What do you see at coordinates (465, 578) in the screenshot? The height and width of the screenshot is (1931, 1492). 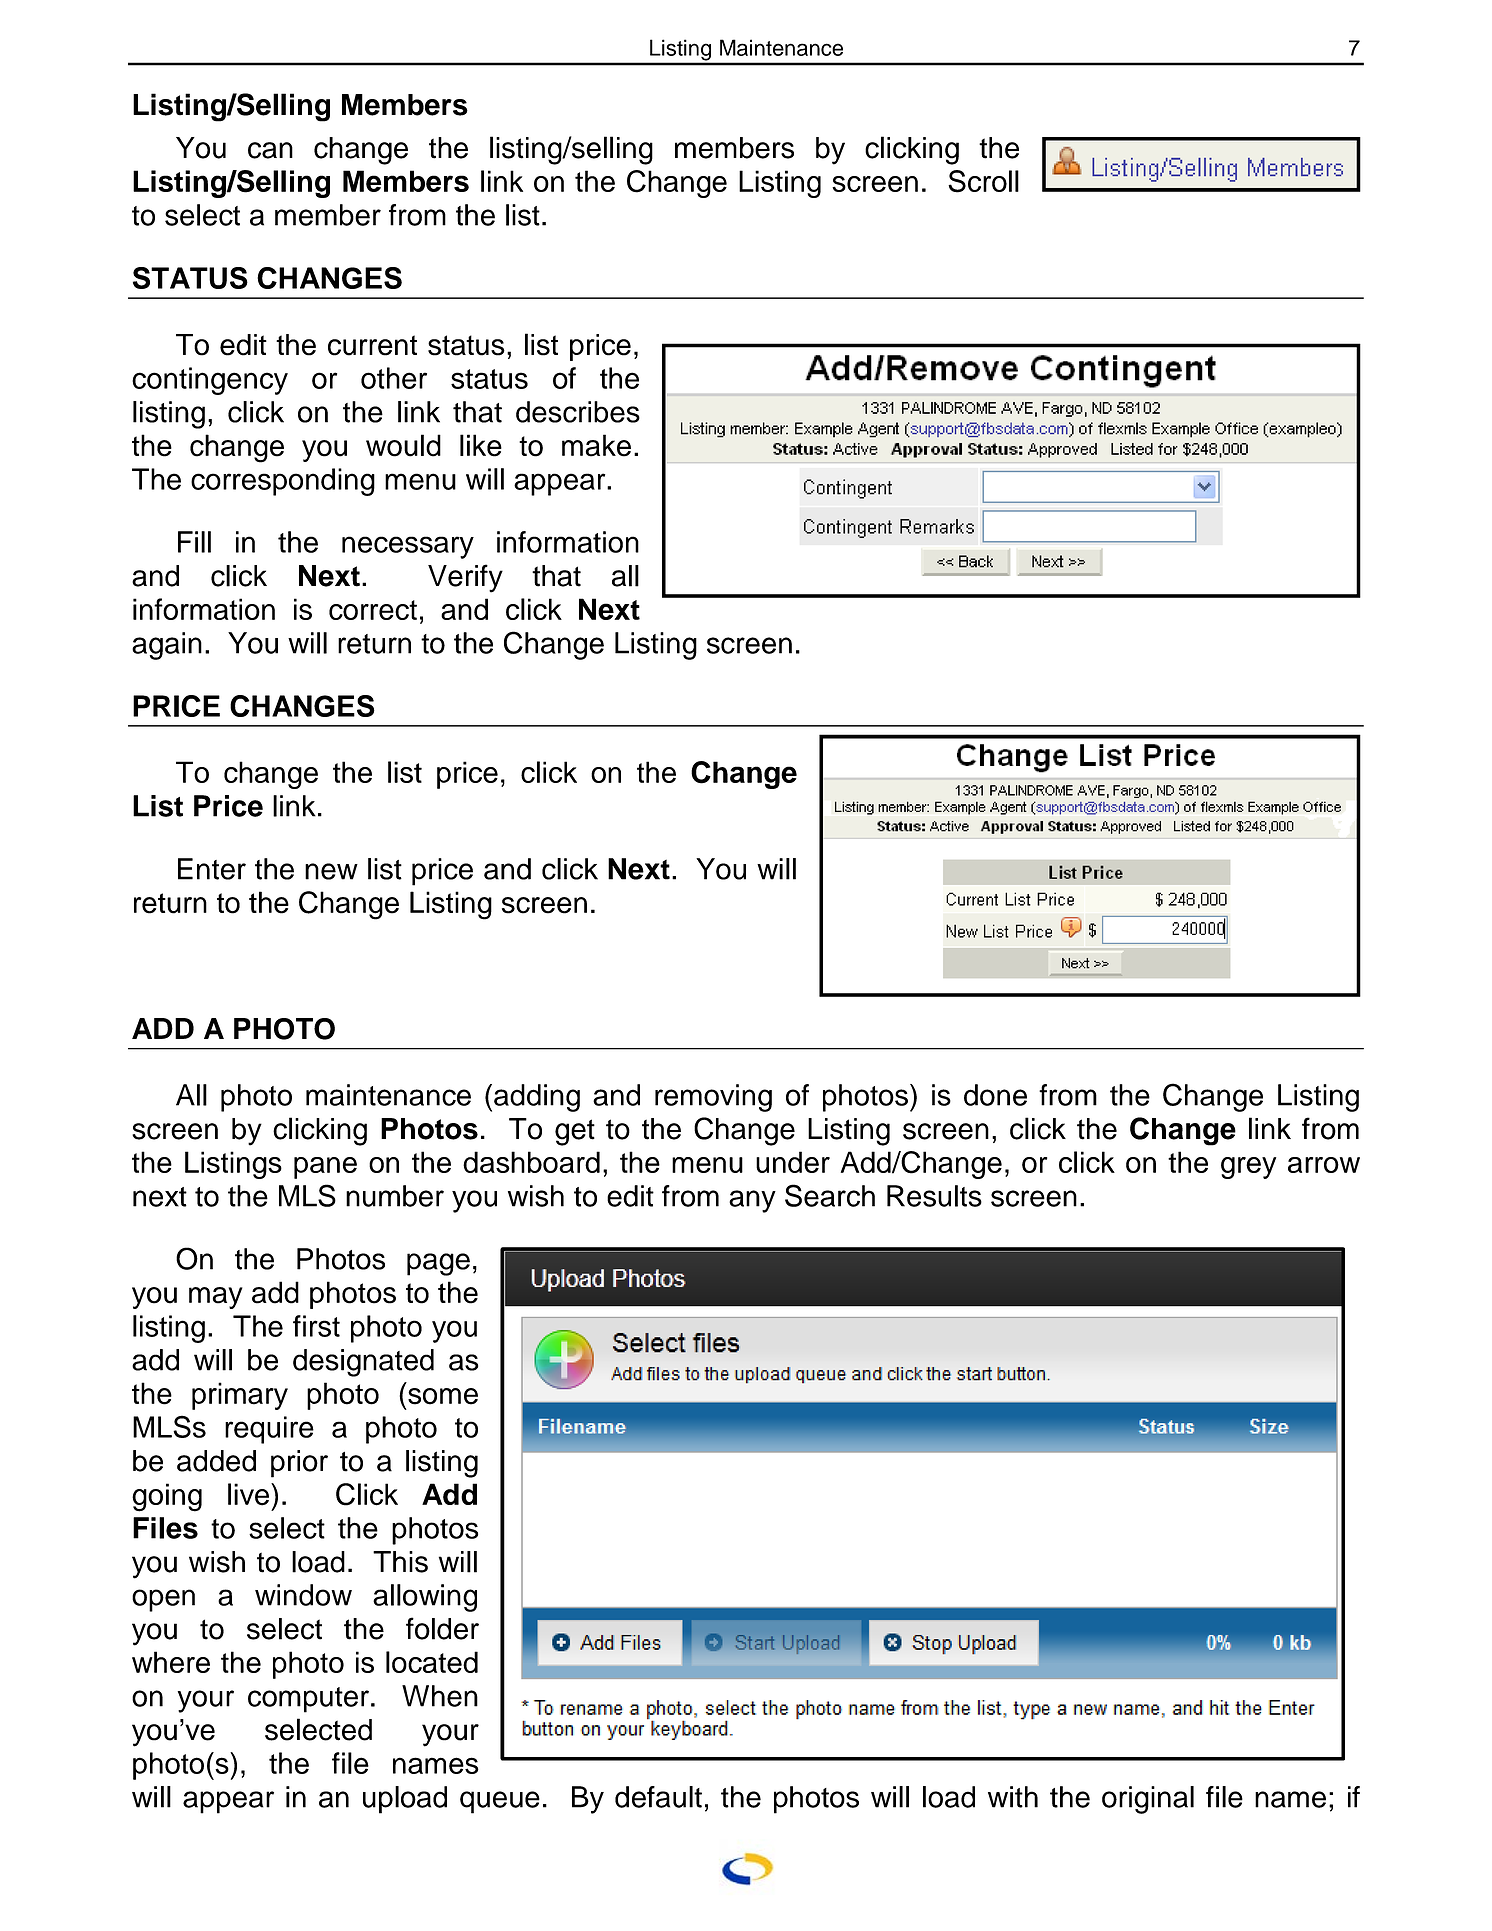 I see `Verify` at bounding box center [465, 578].
